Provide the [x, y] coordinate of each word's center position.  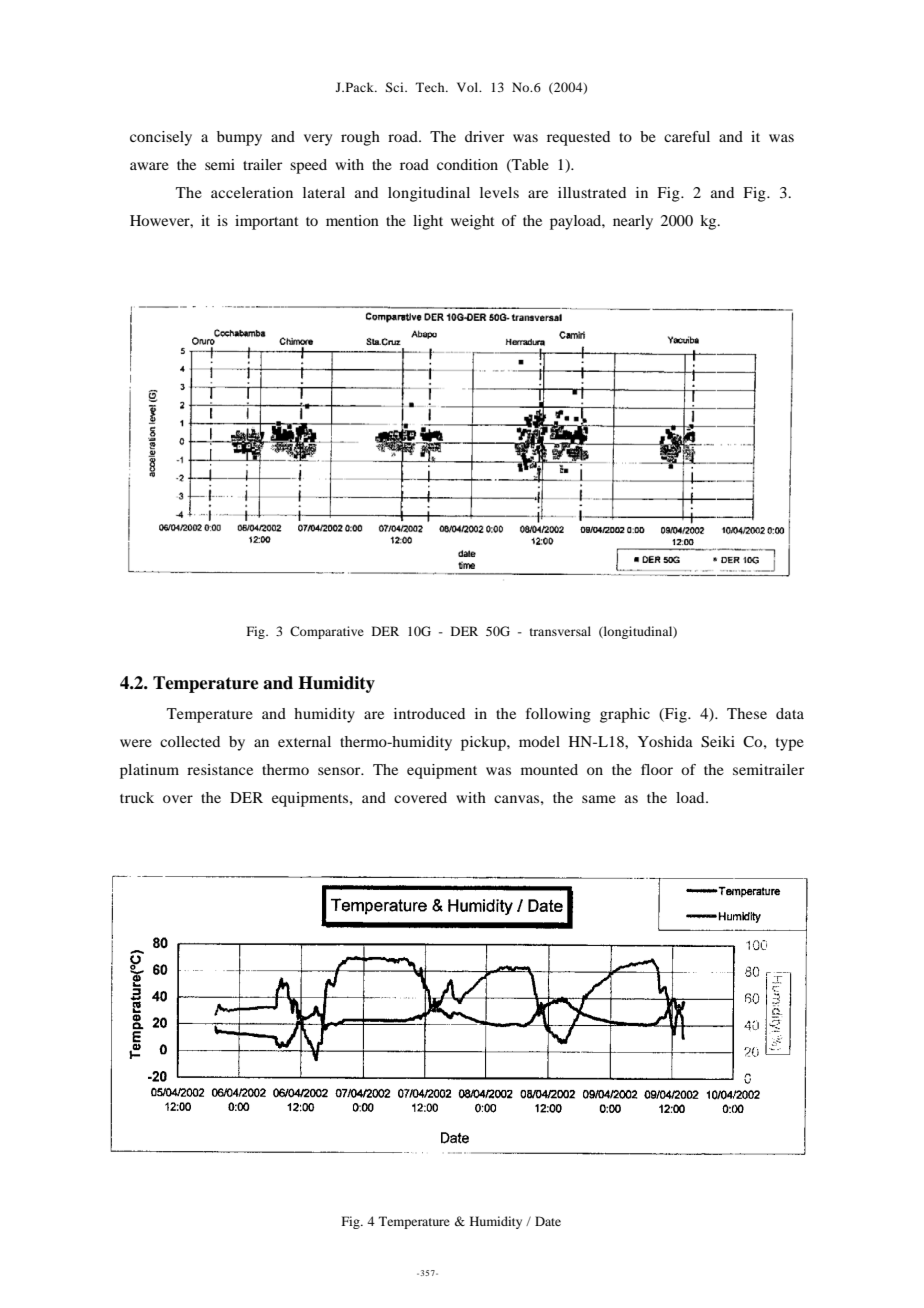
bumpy [239, 138]
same [599, 799]
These [747, 713]
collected [190, 741]
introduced [429, 713]
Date [548, 1221]
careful [687, 136]
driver [484, 136]
